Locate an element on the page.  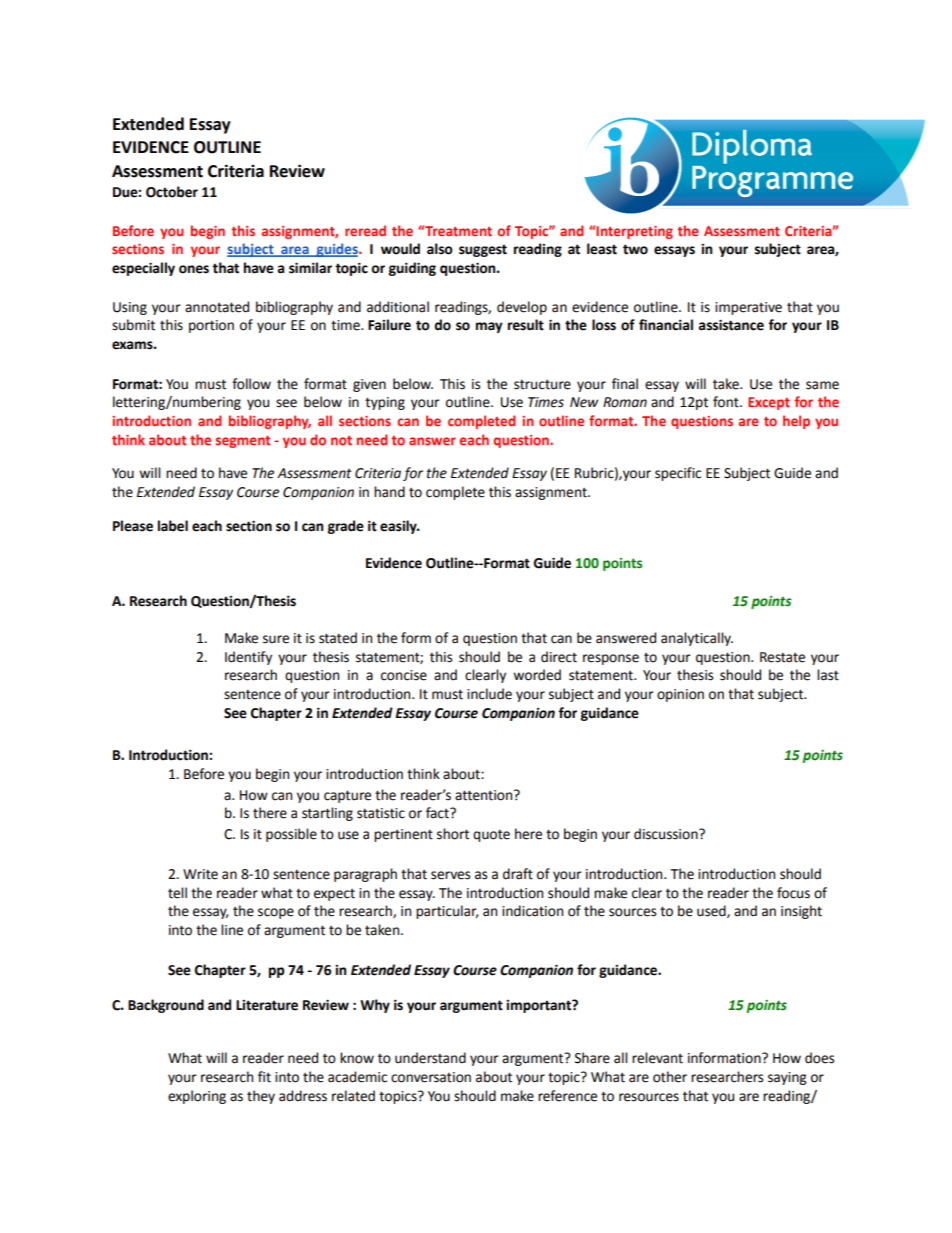
discussion is located at coordinates (667, 834).
